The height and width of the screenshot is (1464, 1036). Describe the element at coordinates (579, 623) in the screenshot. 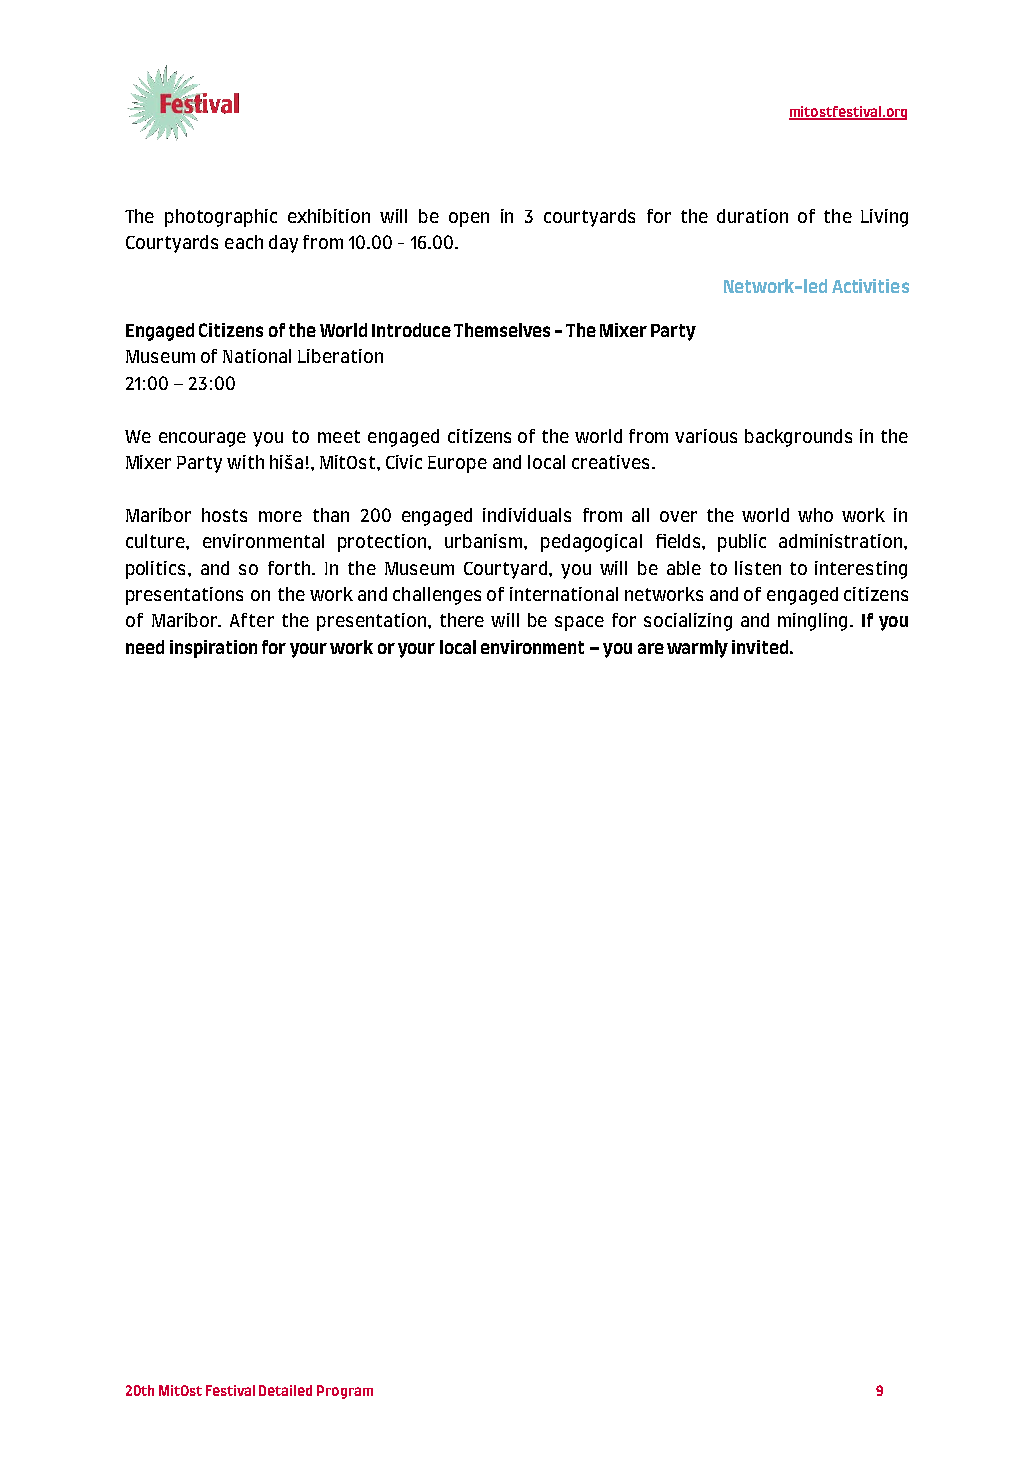

I see `space` at that location.
